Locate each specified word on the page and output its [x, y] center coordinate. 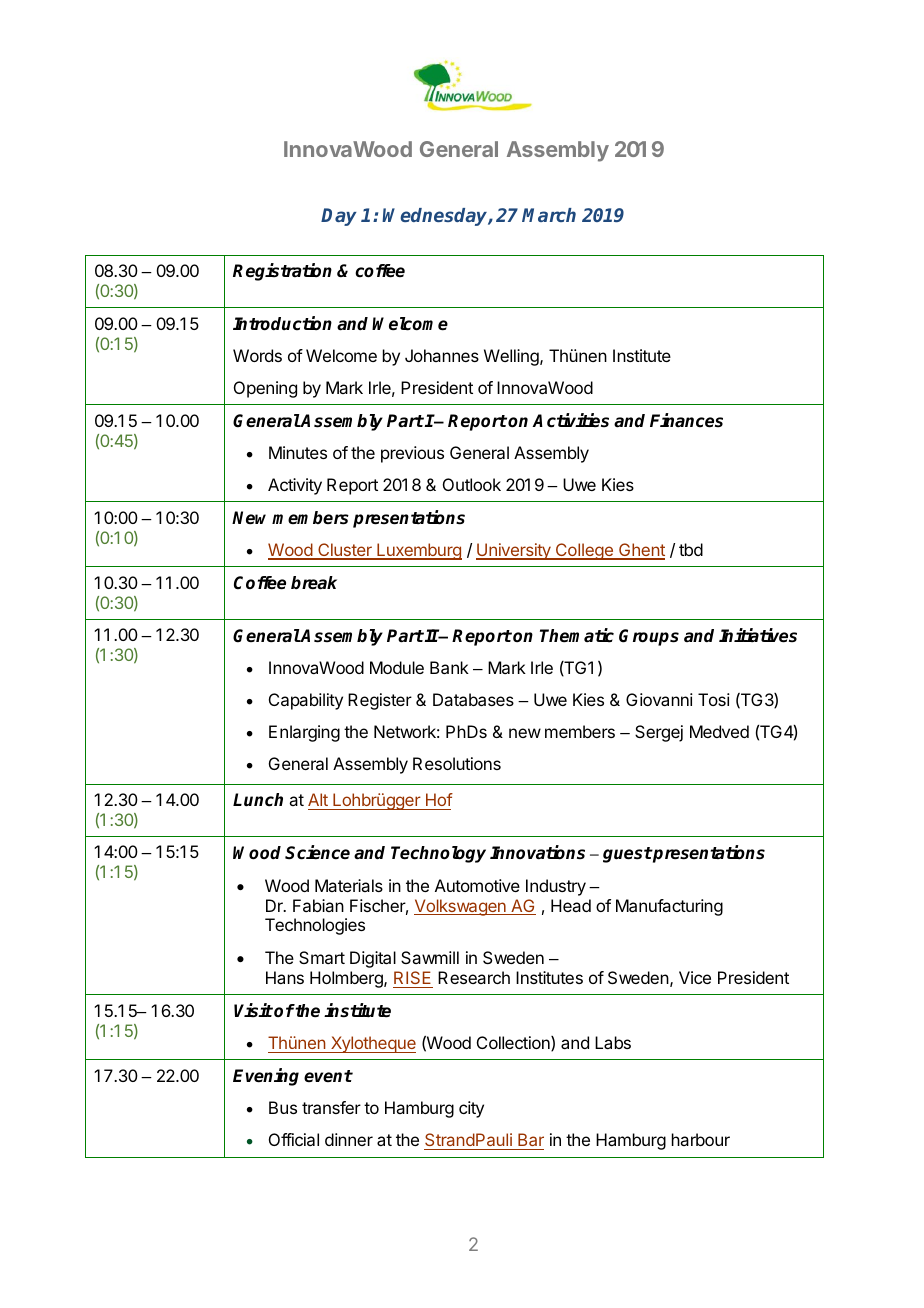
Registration [282, 272]
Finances [686, 420]
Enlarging [304, 733]
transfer [331, 1107]
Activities [570, 420]
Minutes [298, 452]
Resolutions [457, 763]
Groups [649, 637]
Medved [719, 731]
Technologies [315, 926]
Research [474, 977]
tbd [691, 549]
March [549, 215]
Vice [695, 977]
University [514, 551]
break [314, 583]
